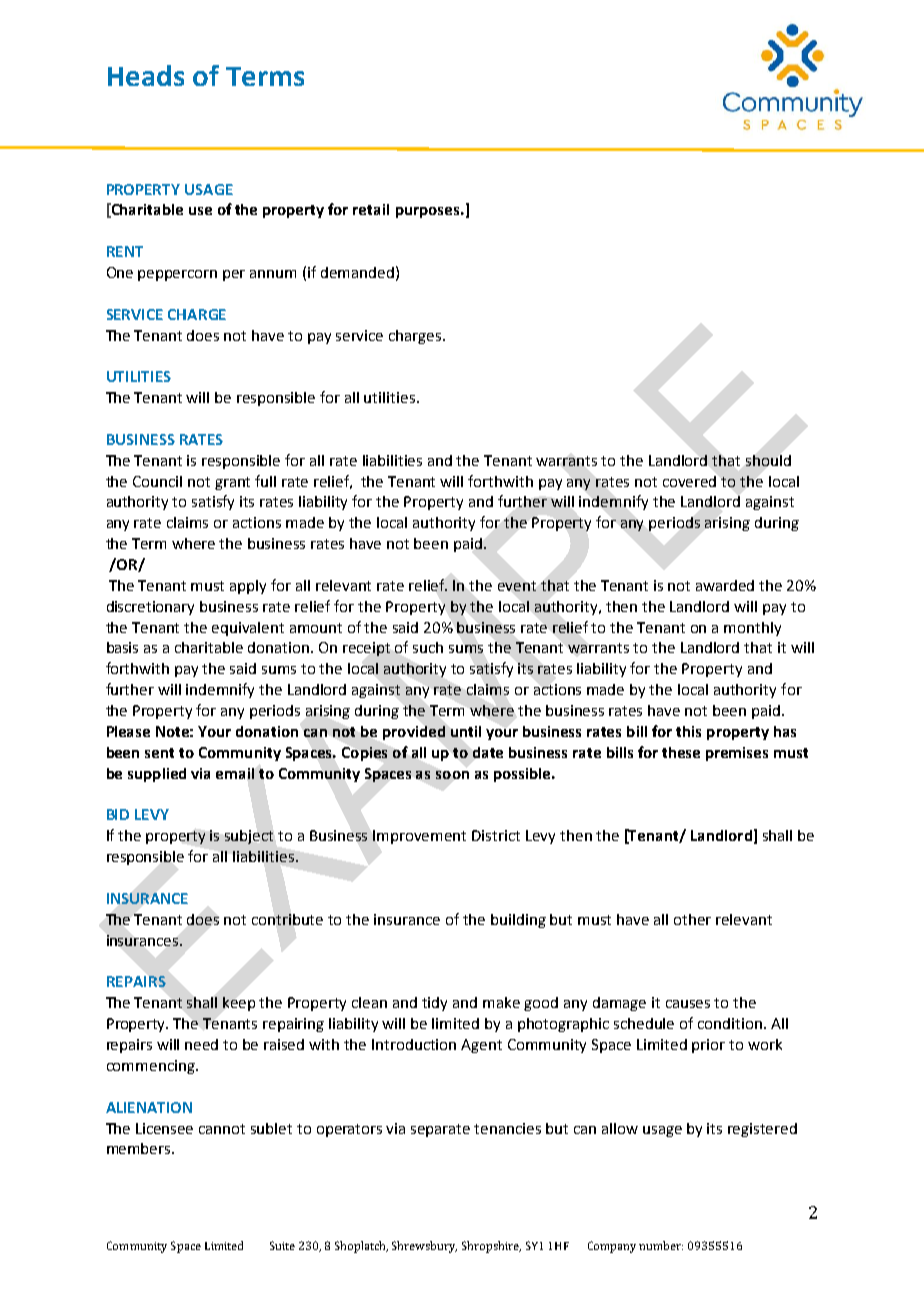 This document has height=1308, width=924. I want to click on retail, so click(371, 209).
